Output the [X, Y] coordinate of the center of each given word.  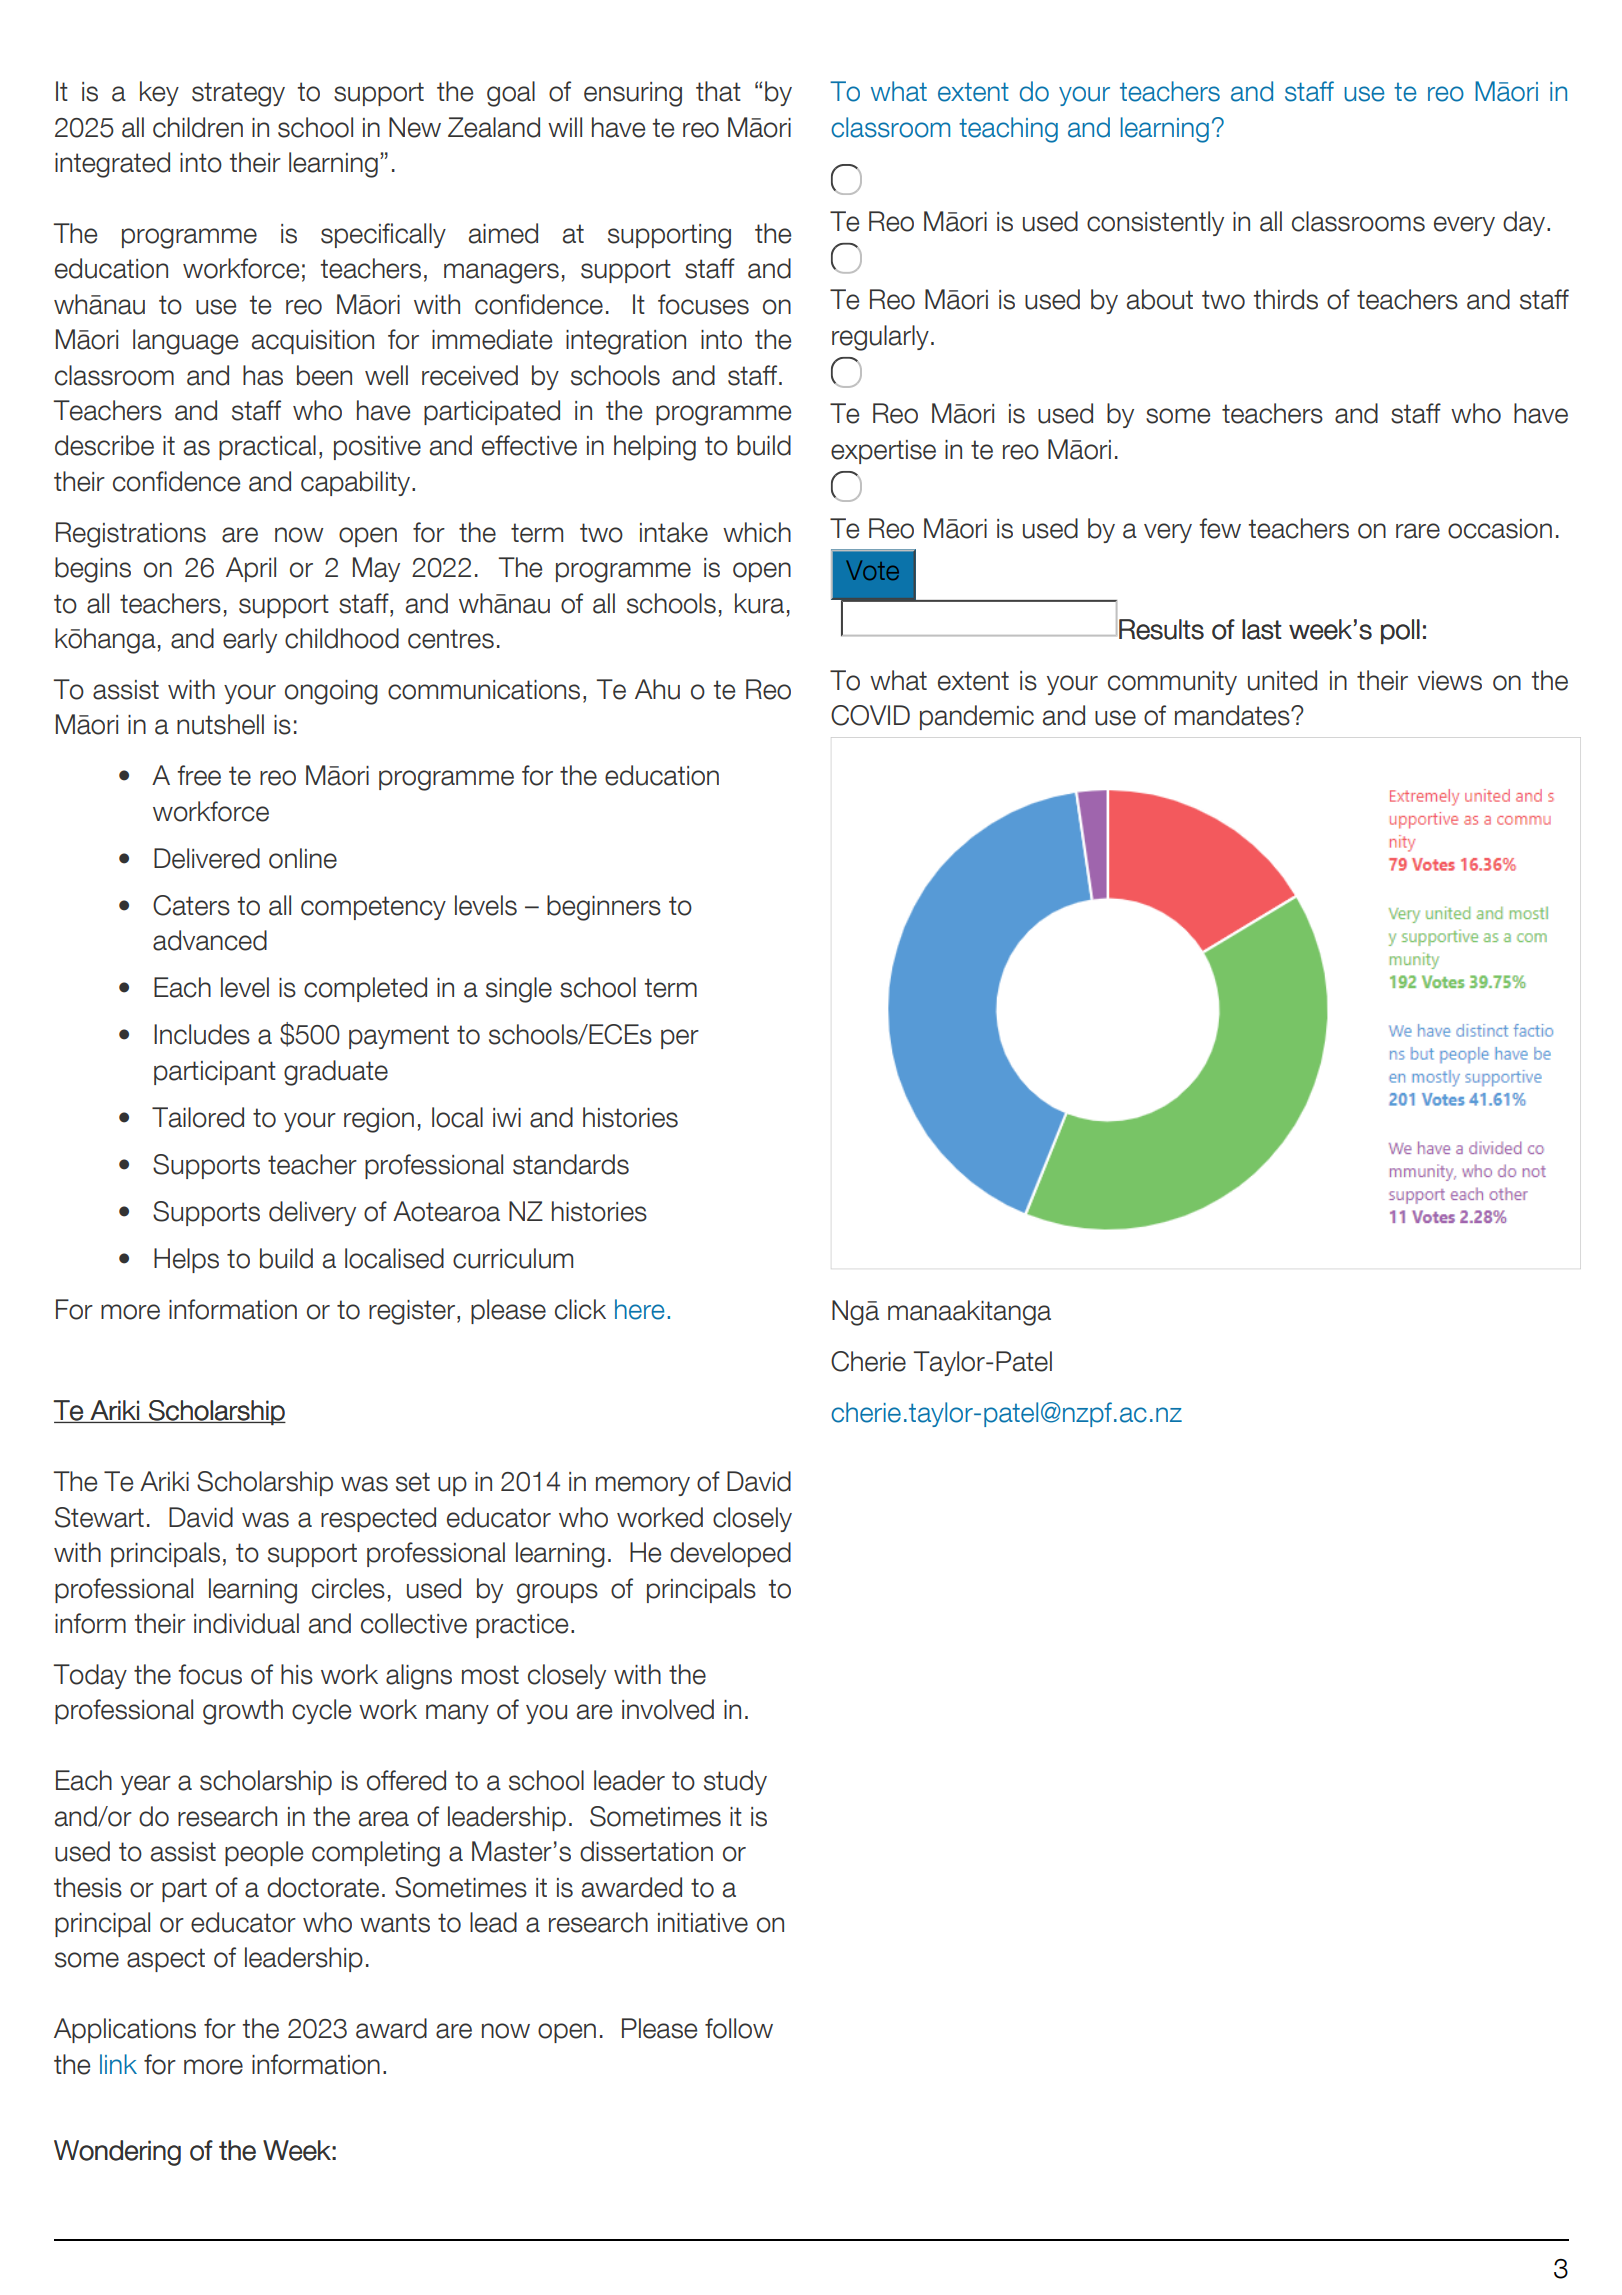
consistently [1155, 223]
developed [730, 1554]
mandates [1233, 715]
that [718, 91]
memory [643, 1486]
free [199, 775]
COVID [870, 715]
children [198, 127]
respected [378, 1519]
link [118, 2064]
